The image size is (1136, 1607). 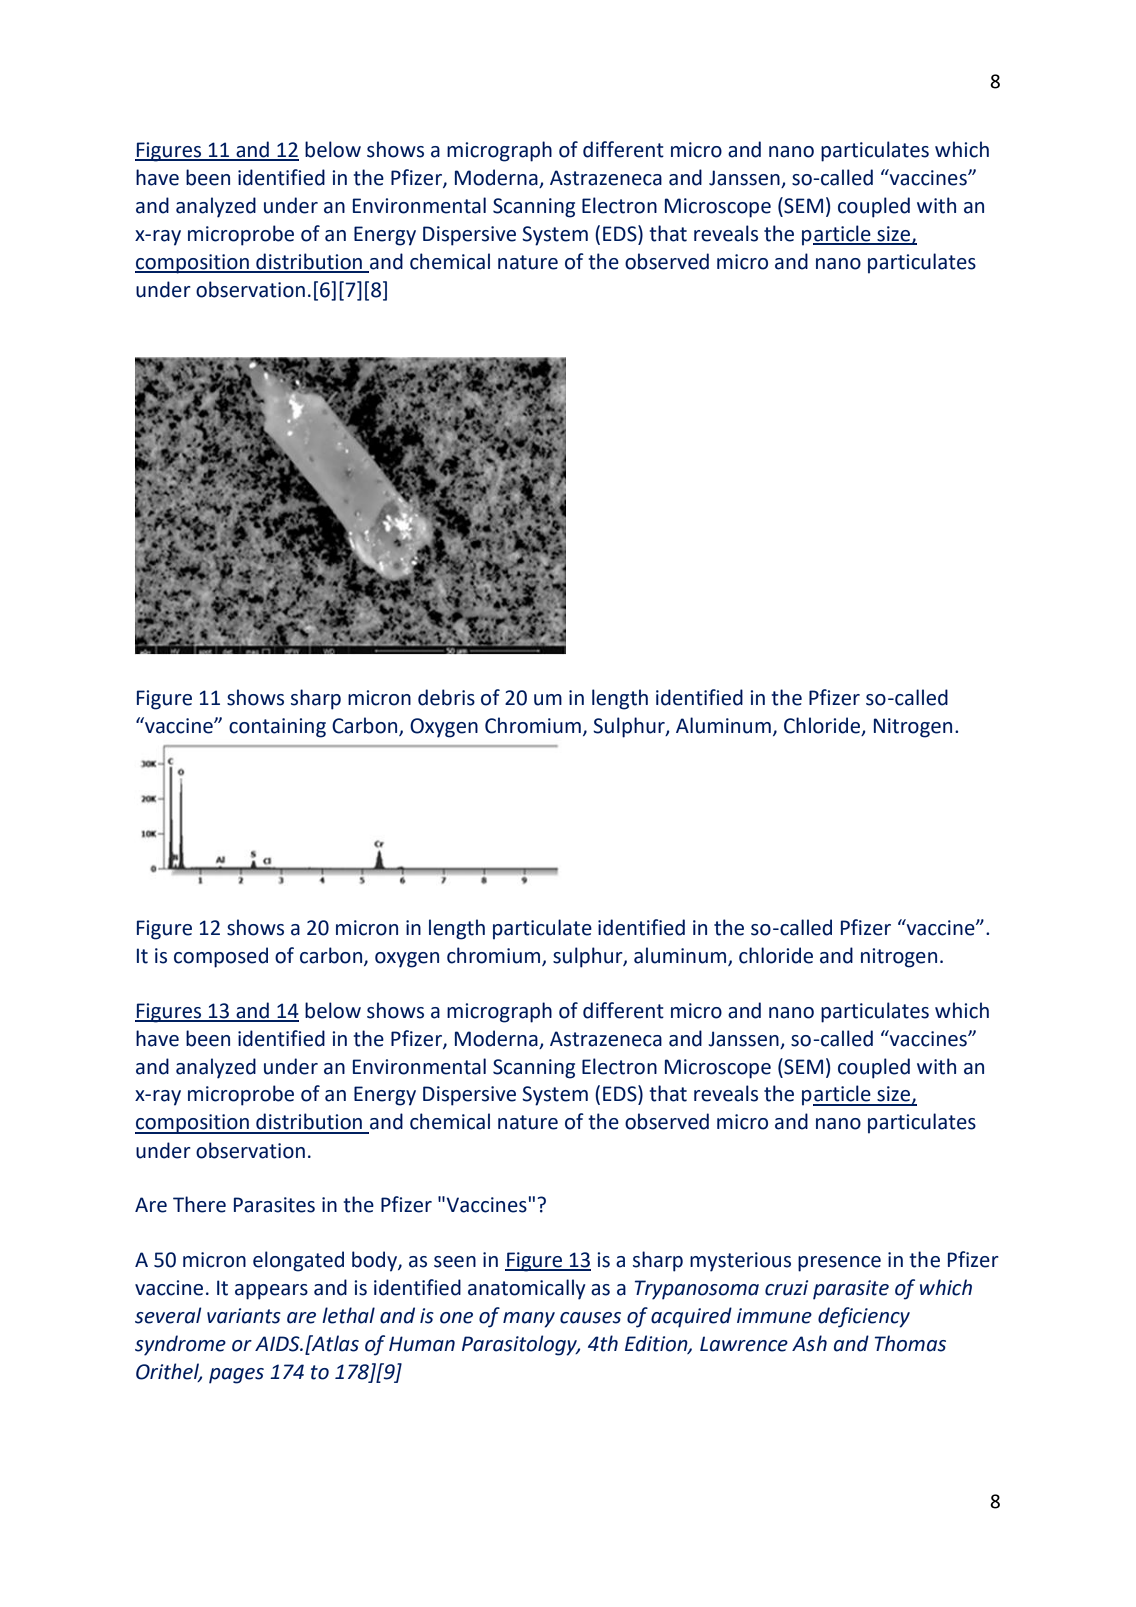 I want to click on immune, so click(x=774, y=1316).
